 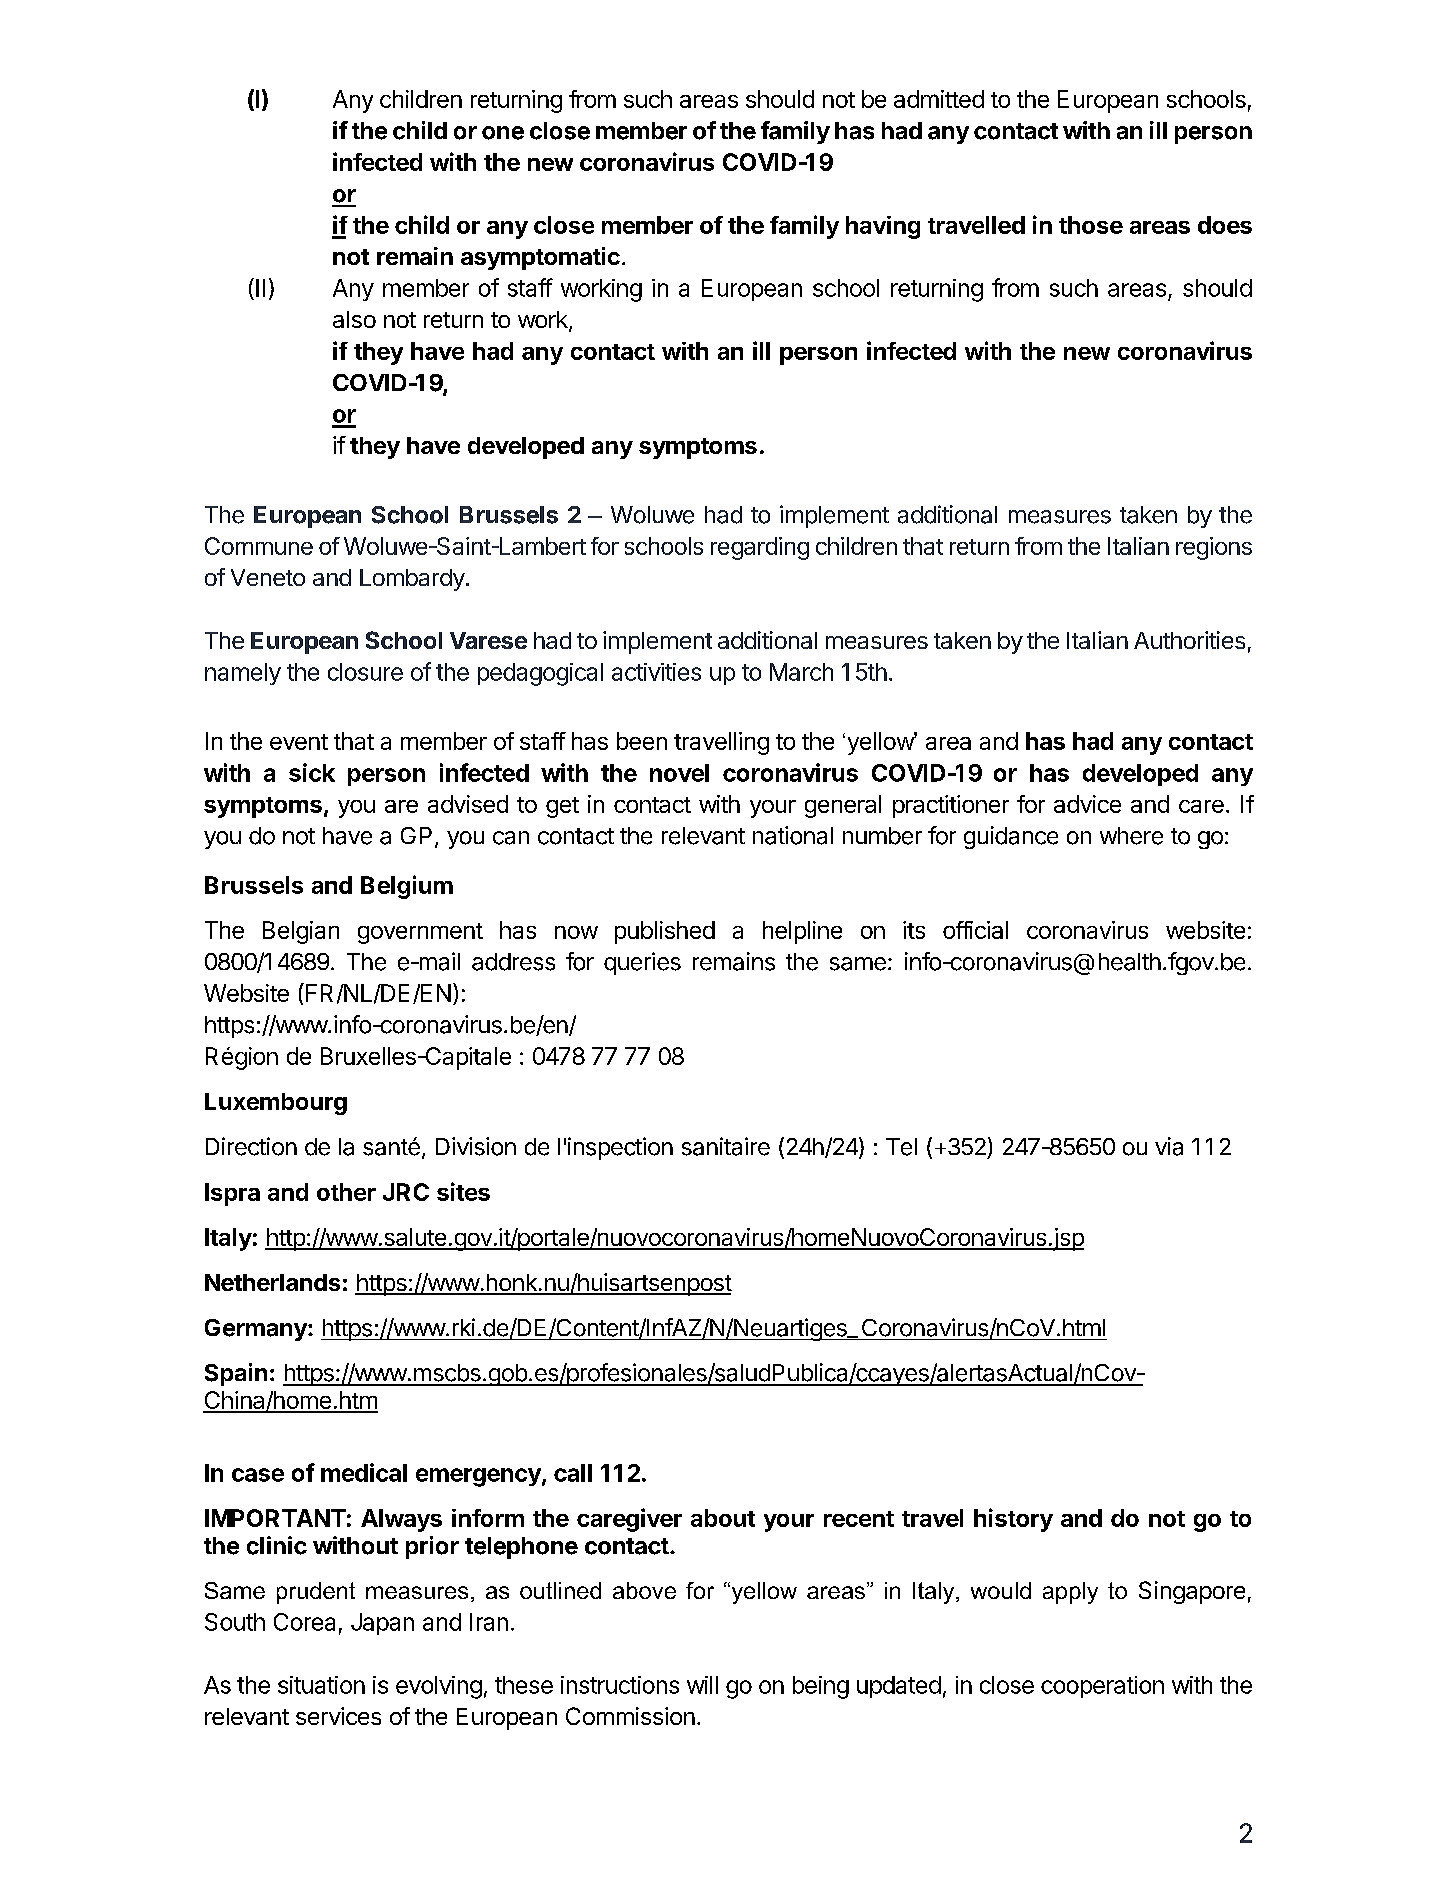 What do you see at coordinates (346, 1192) in the document?
I see `other` at bounding box center [346, 1192].
